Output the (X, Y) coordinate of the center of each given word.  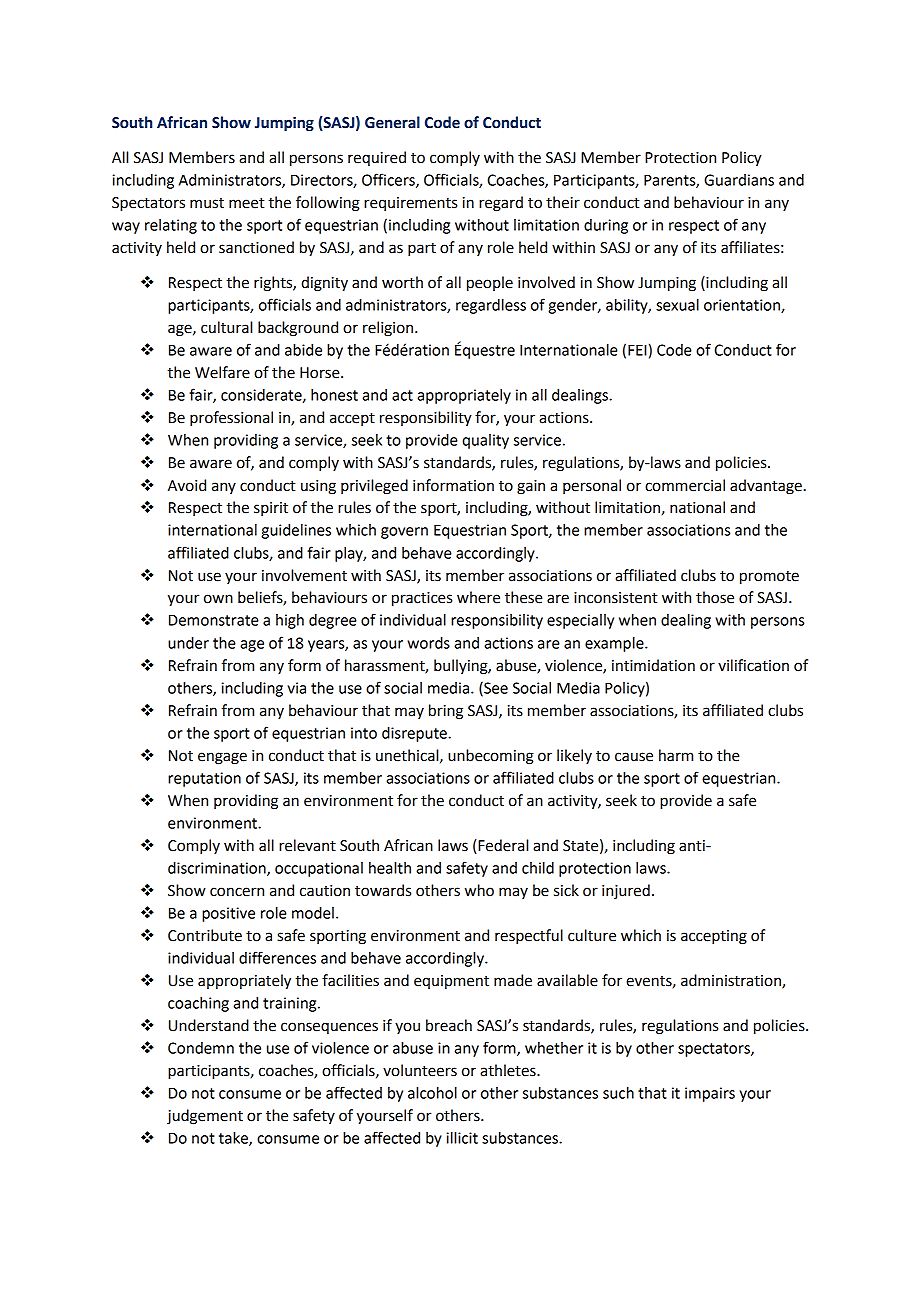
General (392, 122)
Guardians (739, 180)
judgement (205, 1117)
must (207, 203)
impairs (710, 1094)
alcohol (432, 1093)
